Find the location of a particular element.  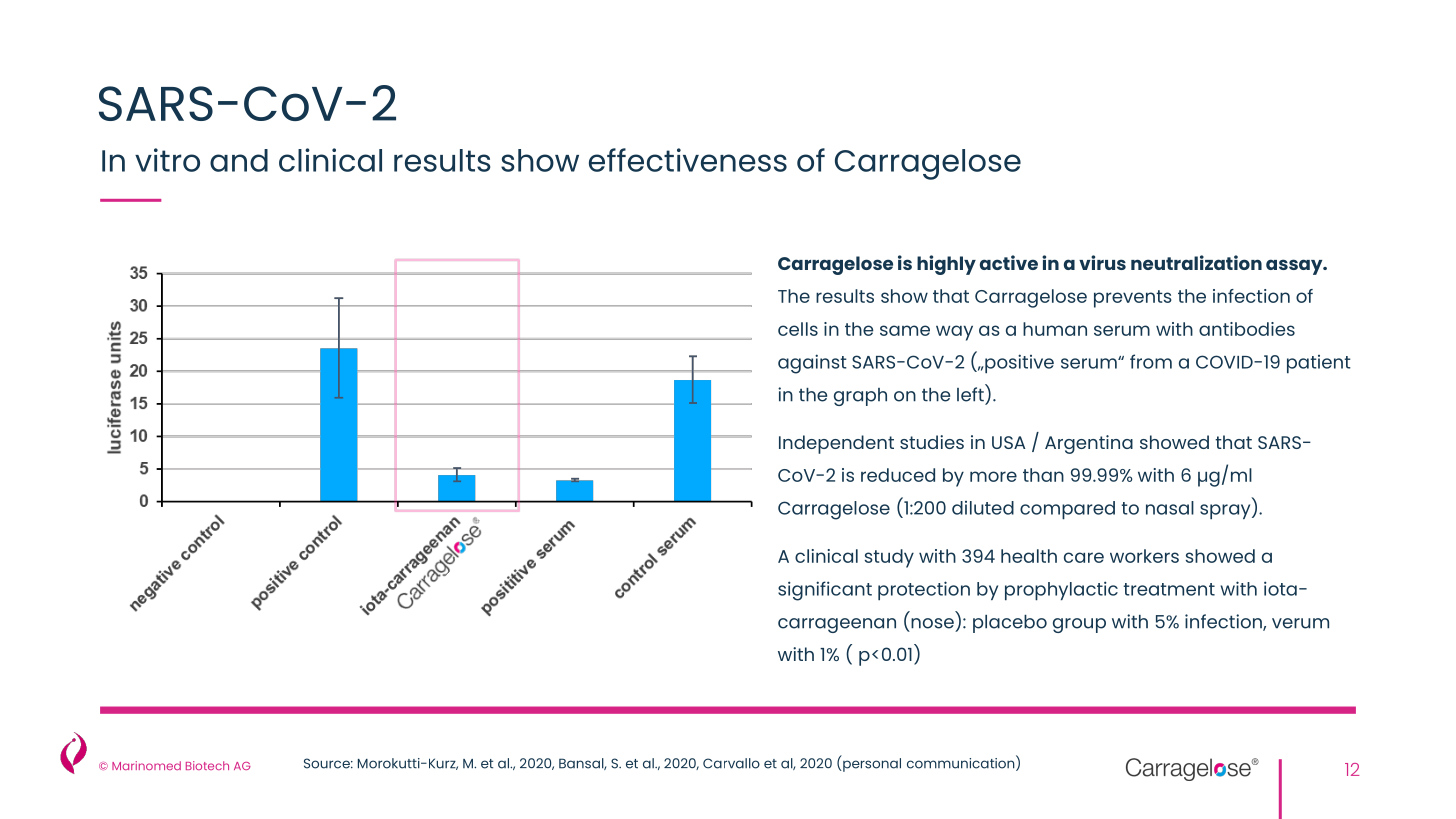

effectiveness is located at coordinates (688, 160).
